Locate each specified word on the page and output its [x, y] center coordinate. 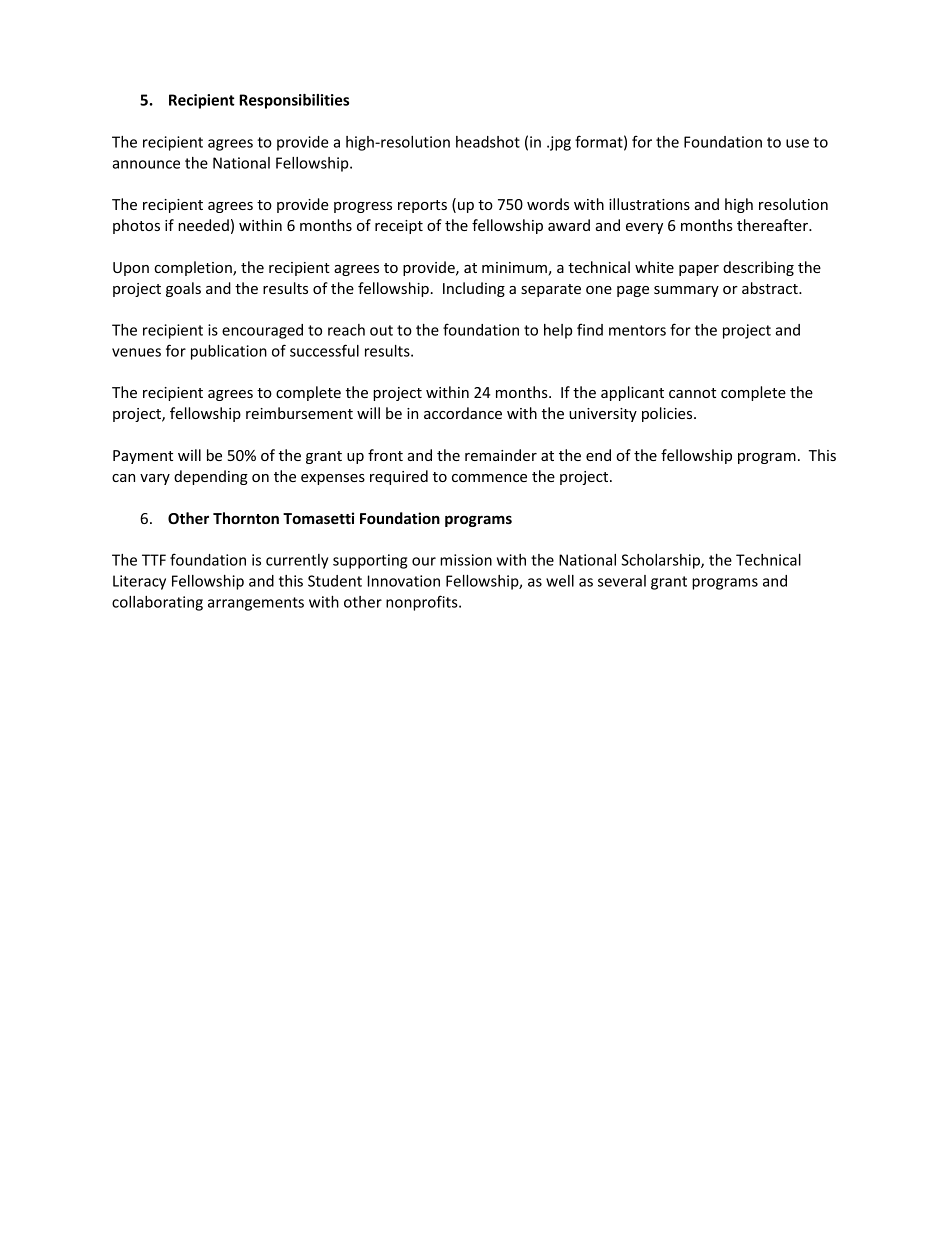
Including [474, 289]
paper [699, 270]
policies [668, 414]
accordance [463, 413]
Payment [143, 457]
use [797, 143]
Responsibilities [294, 101]
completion [194, 268]
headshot [488, 142]
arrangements [256, 604]
